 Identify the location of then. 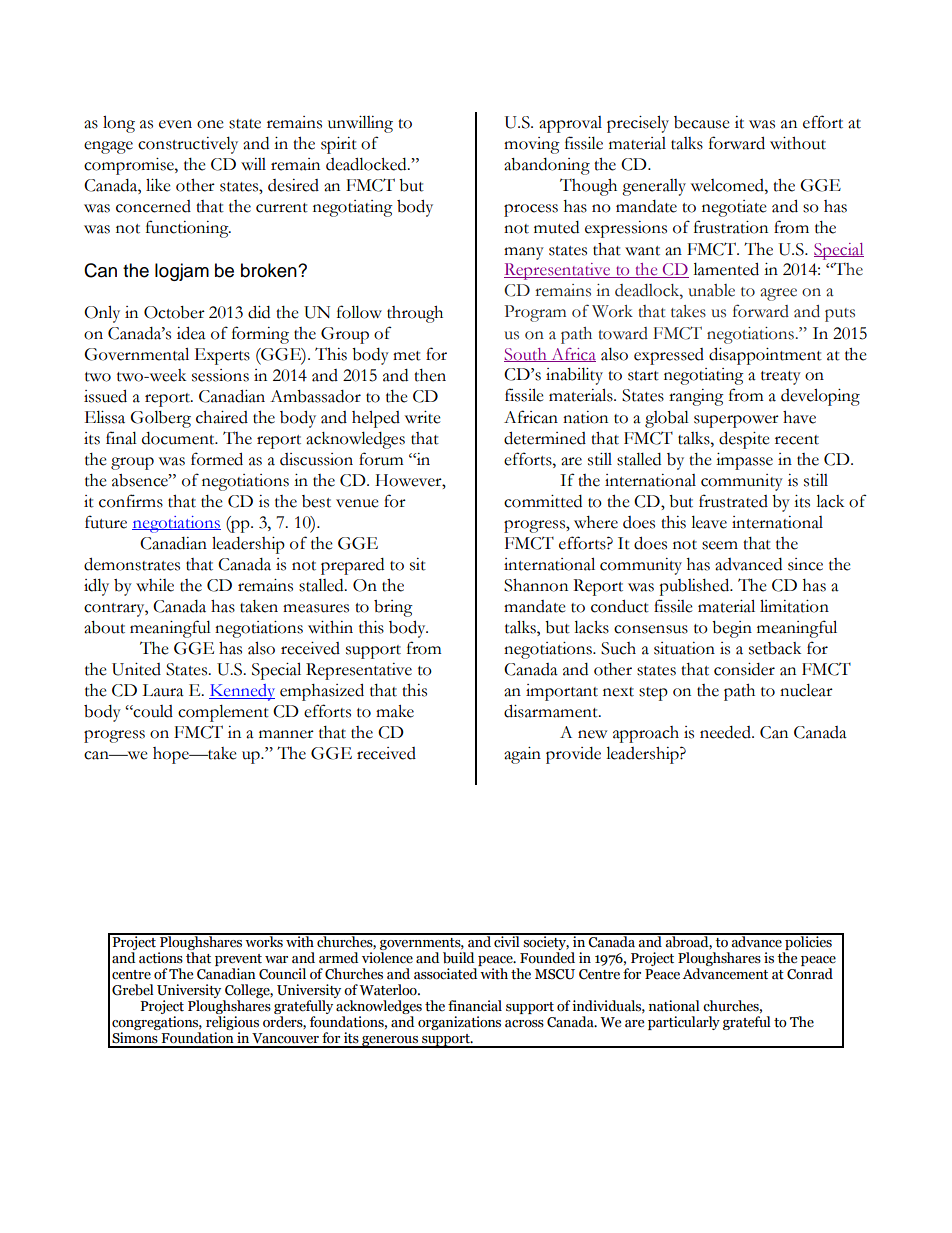
(430, 375).
